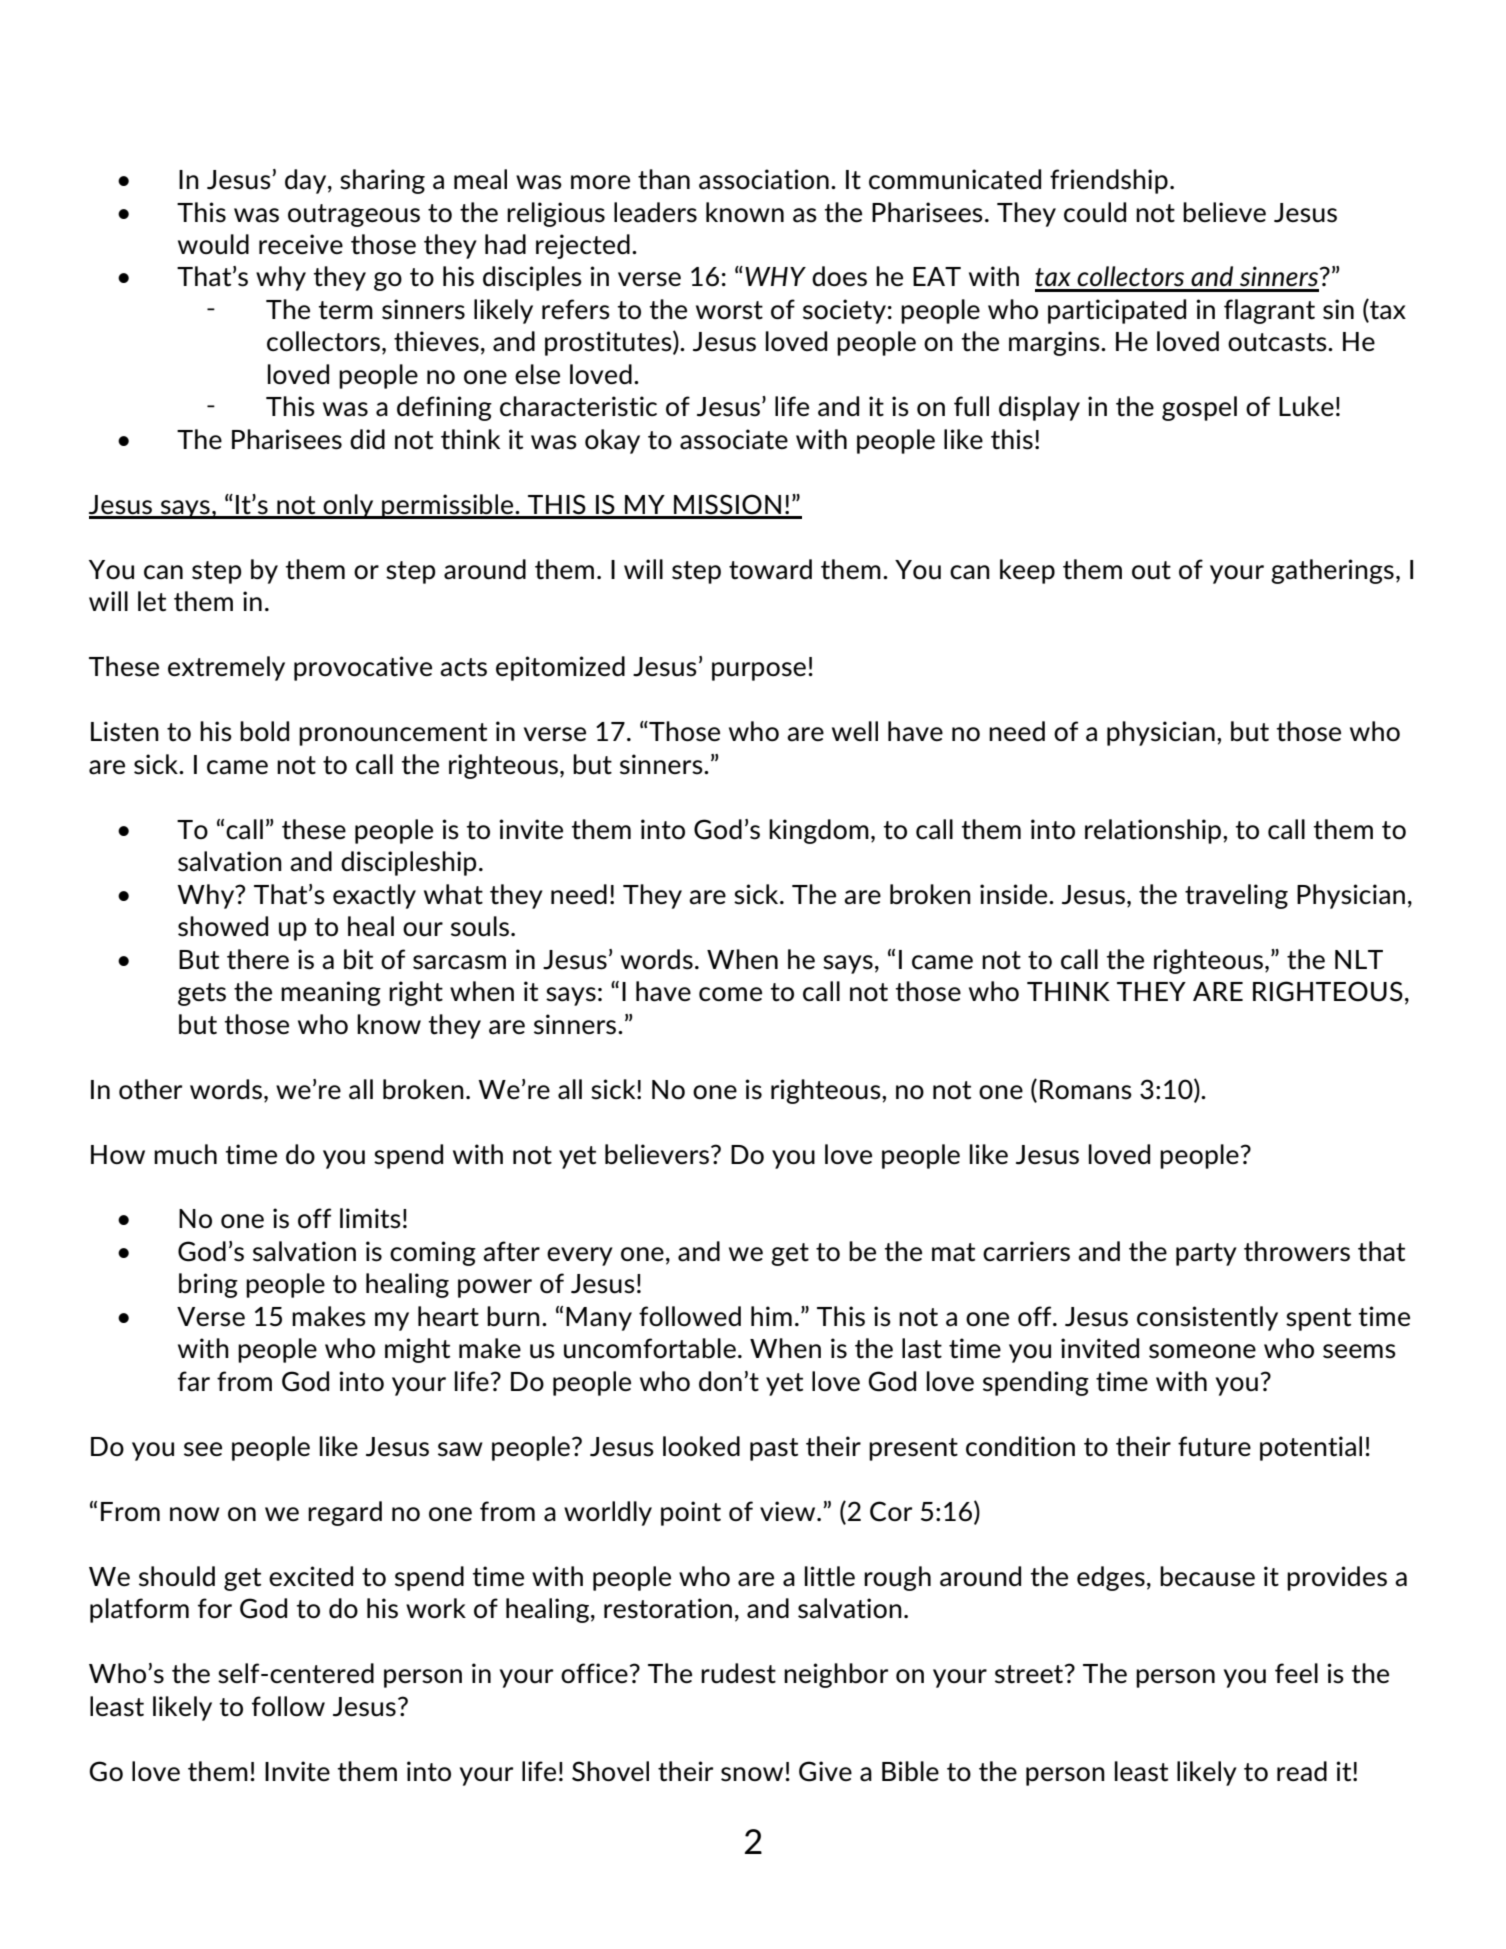  Describe the element at coordinates (1214, 1446) in the screenshot. I see `future` at that location.
